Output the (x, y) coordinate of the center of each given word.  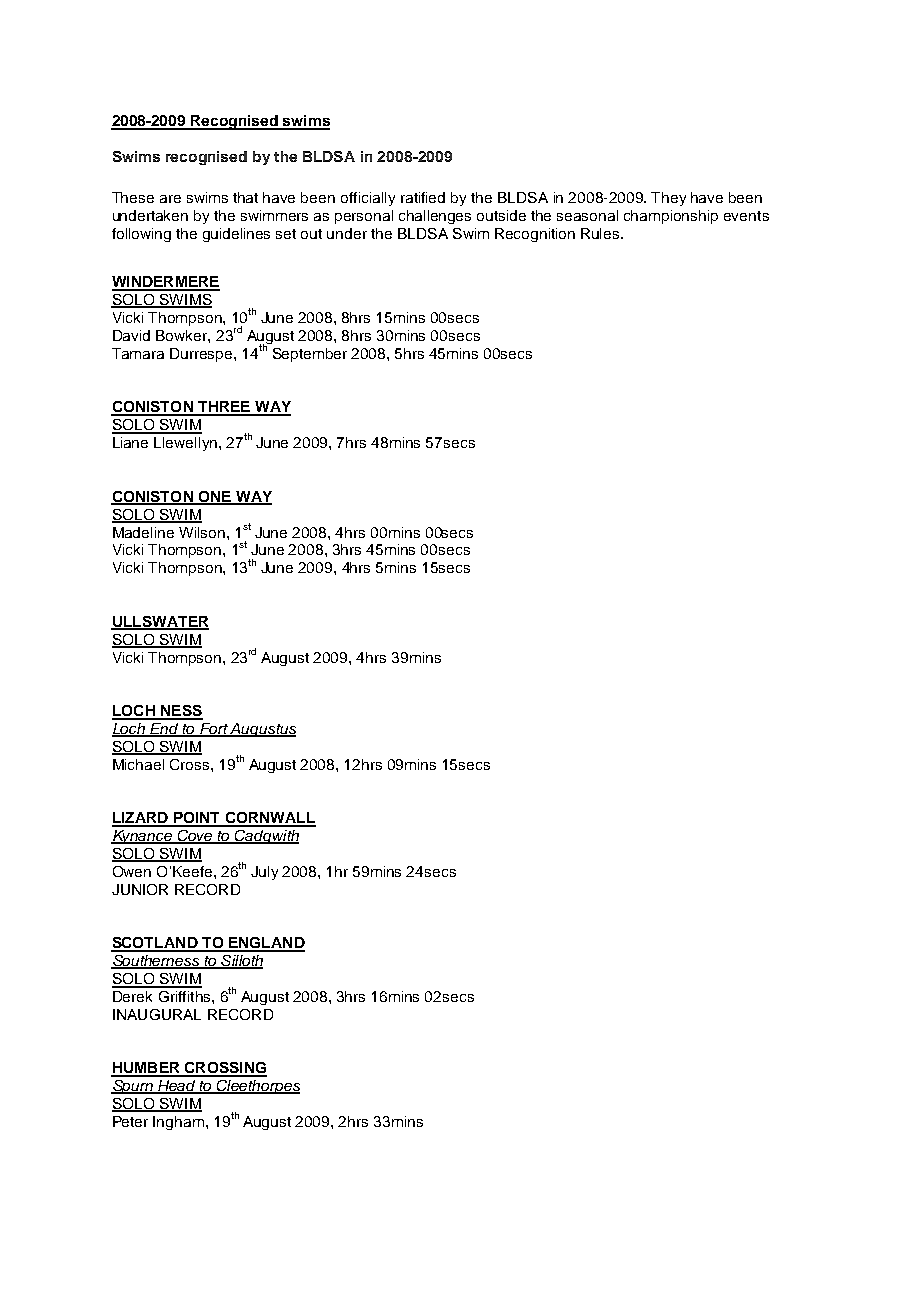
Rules (601, 233)
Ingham (178, 1123)
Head (177, 1087)
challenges (435, 217)
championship (671, 217)
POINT (197, 819)
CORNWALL (269, 819)
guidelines (236, 235)
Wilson (202, 532)
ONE (214, 497)
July (264, 873)
